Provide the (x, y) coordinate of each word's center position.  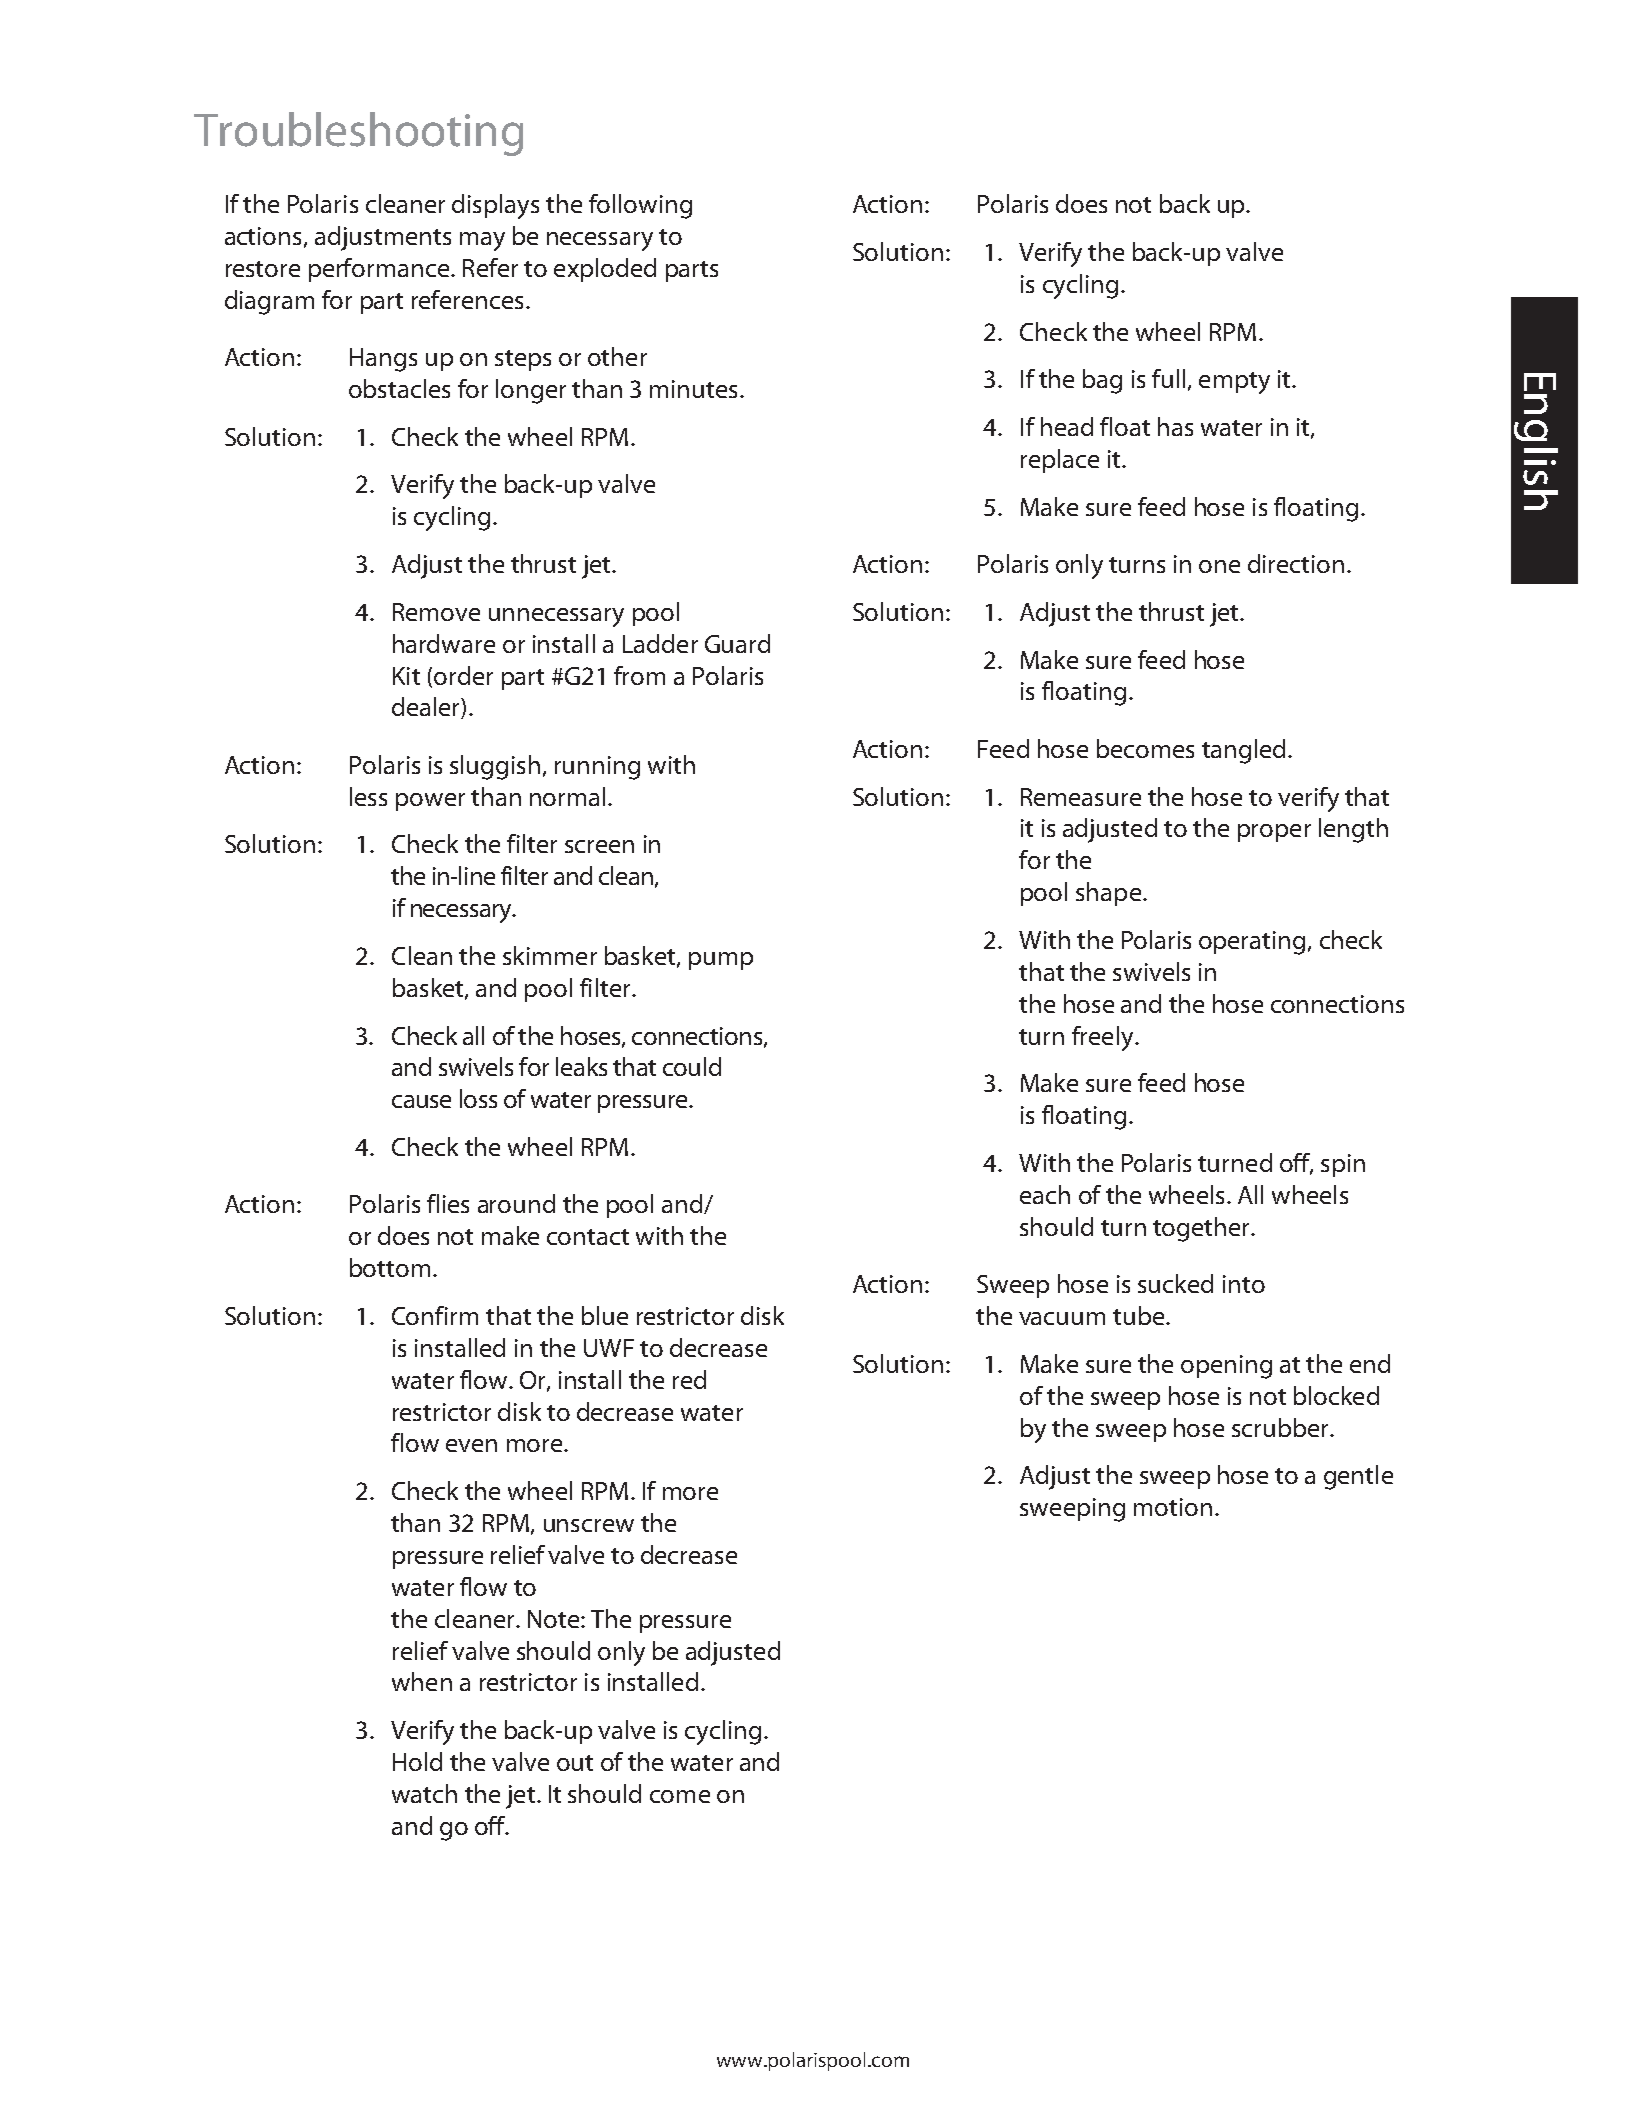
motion (1173, 1507)
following (640, 206)
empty (1234, 383)
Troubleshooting (358, 134)
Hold (417, 1761)
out (575, 1763)
